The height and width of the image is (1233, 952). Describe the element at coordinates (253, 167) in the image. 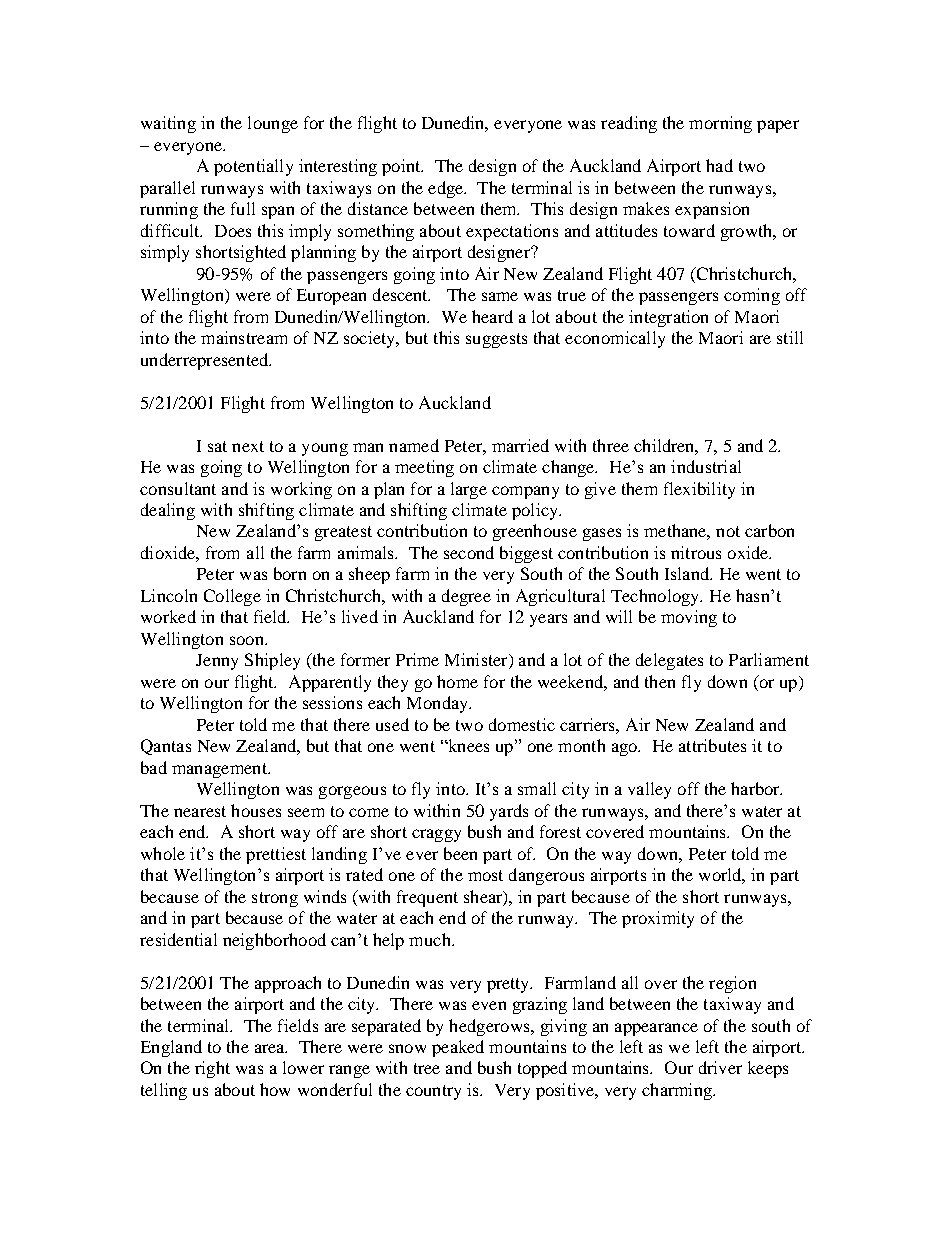

I see `potentially` at that location.
